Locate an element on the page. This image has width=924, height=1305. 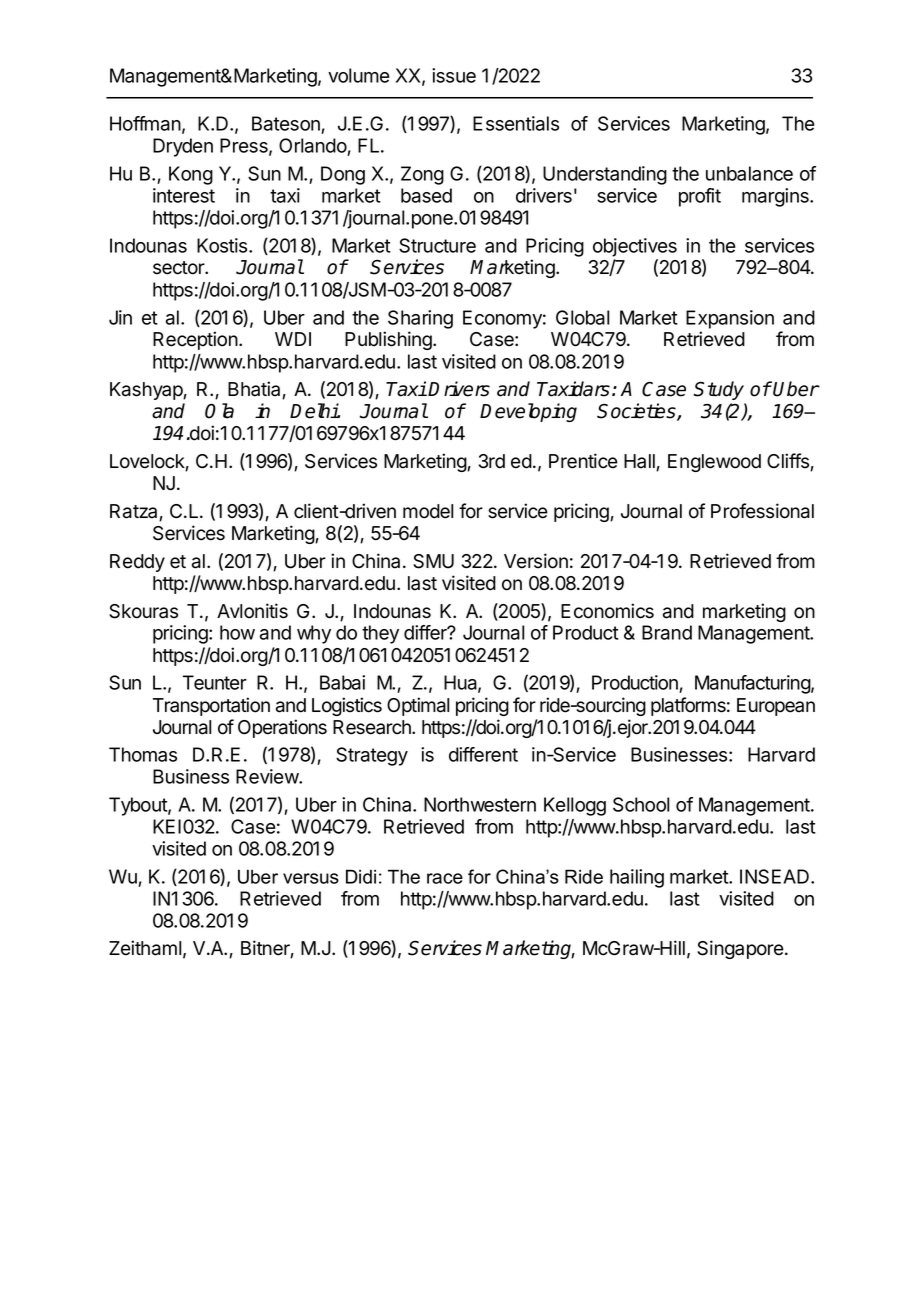
model is located at coordinates (428, 511).
